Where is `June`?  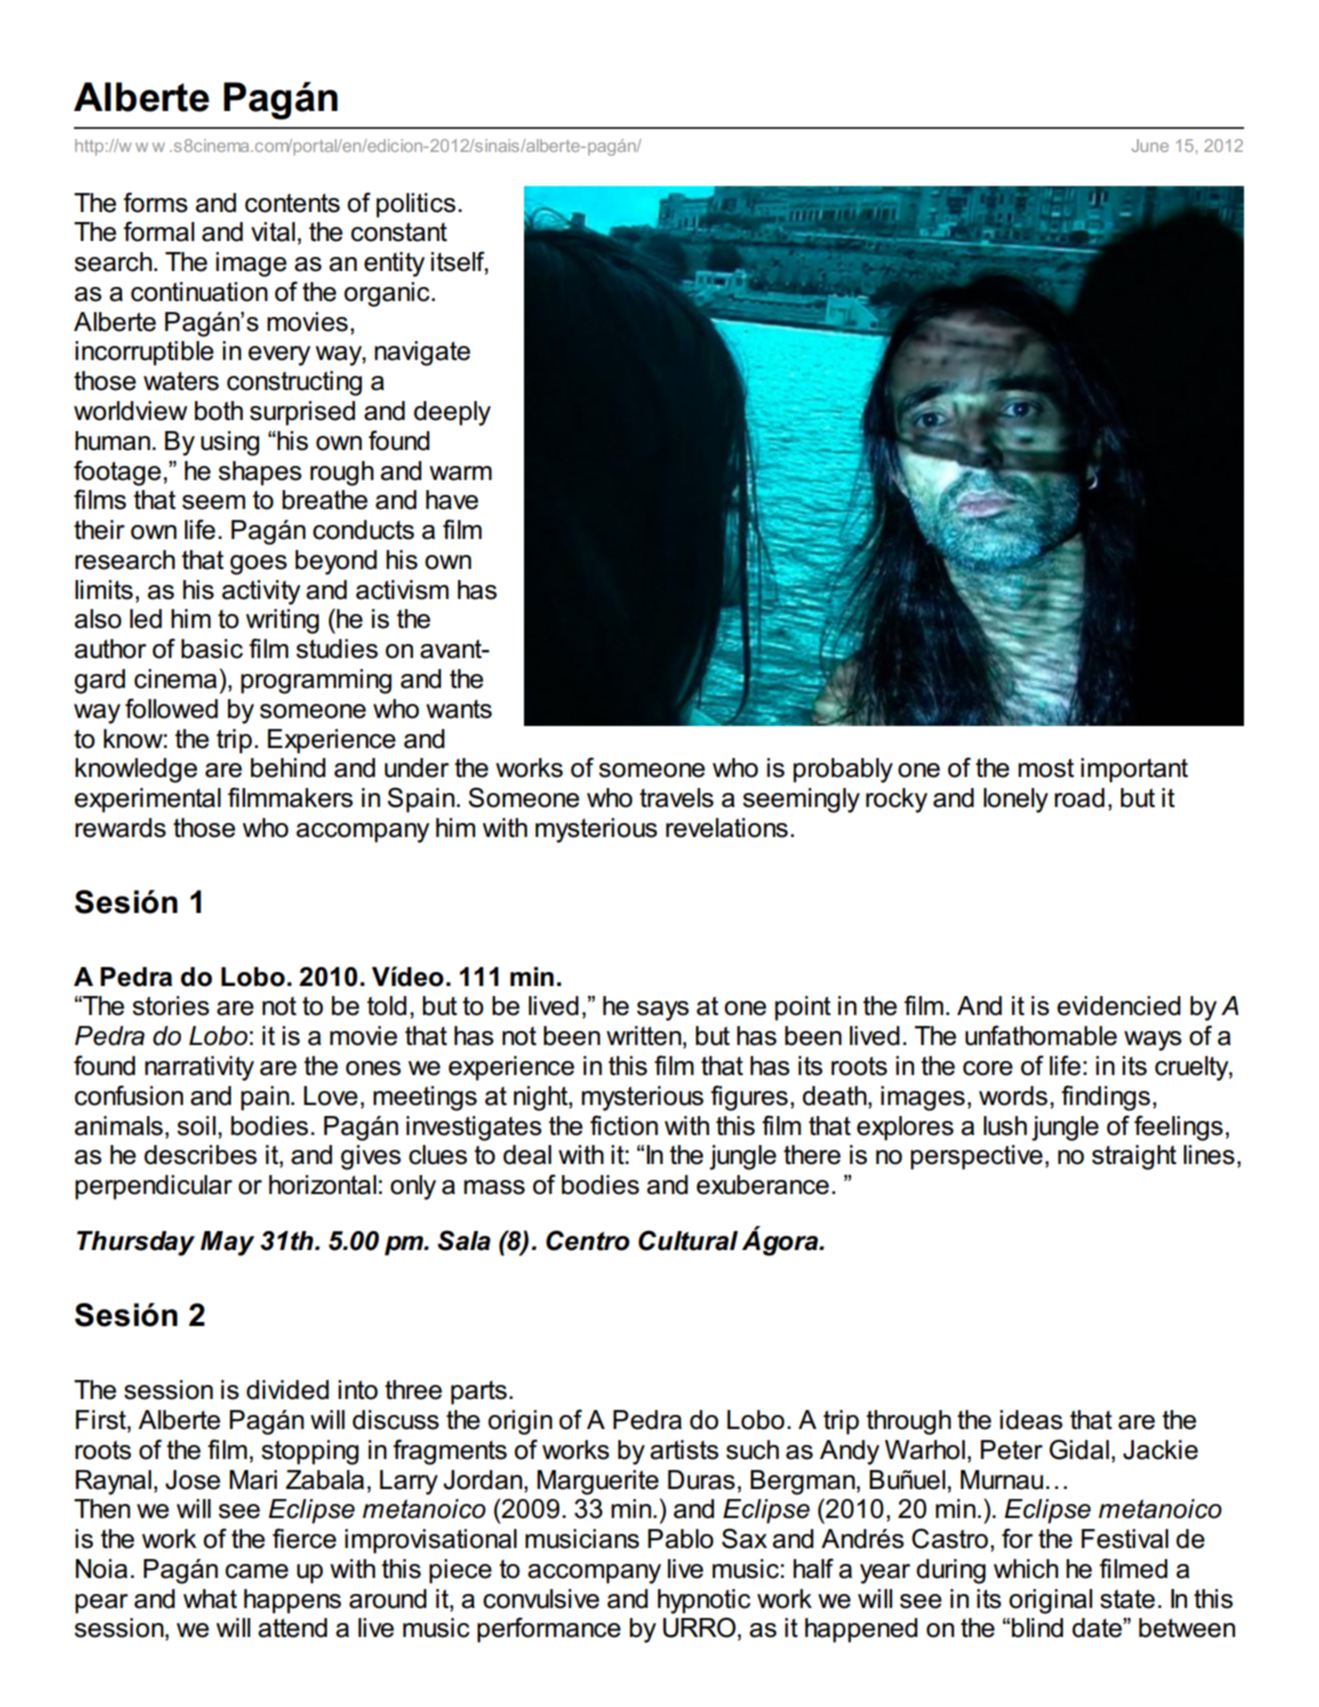 June is located at coordinates (1150, 145).
